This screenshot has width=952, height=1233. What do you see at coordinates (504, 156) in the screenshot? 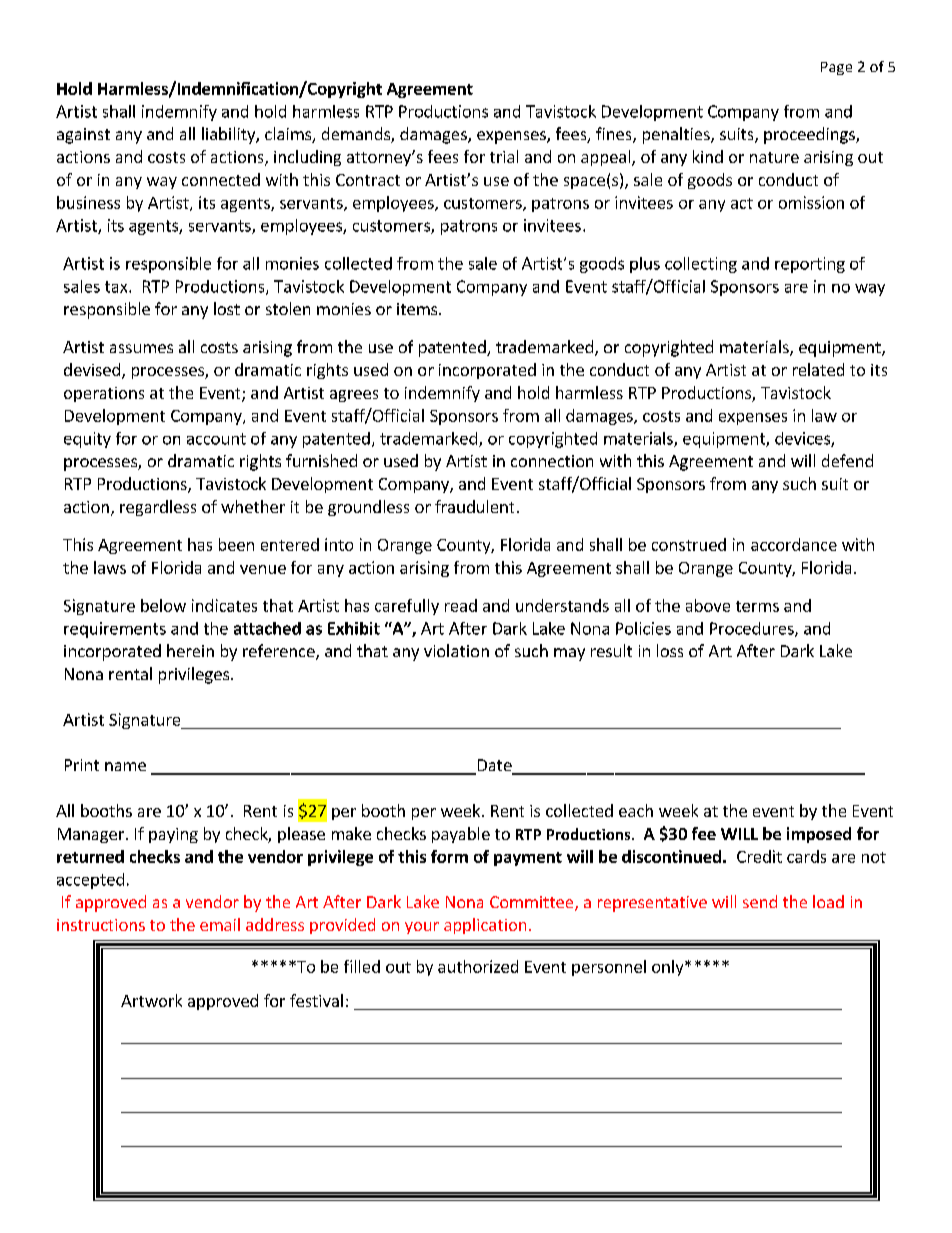
I see `trial` at bounding box center [504, 156].
